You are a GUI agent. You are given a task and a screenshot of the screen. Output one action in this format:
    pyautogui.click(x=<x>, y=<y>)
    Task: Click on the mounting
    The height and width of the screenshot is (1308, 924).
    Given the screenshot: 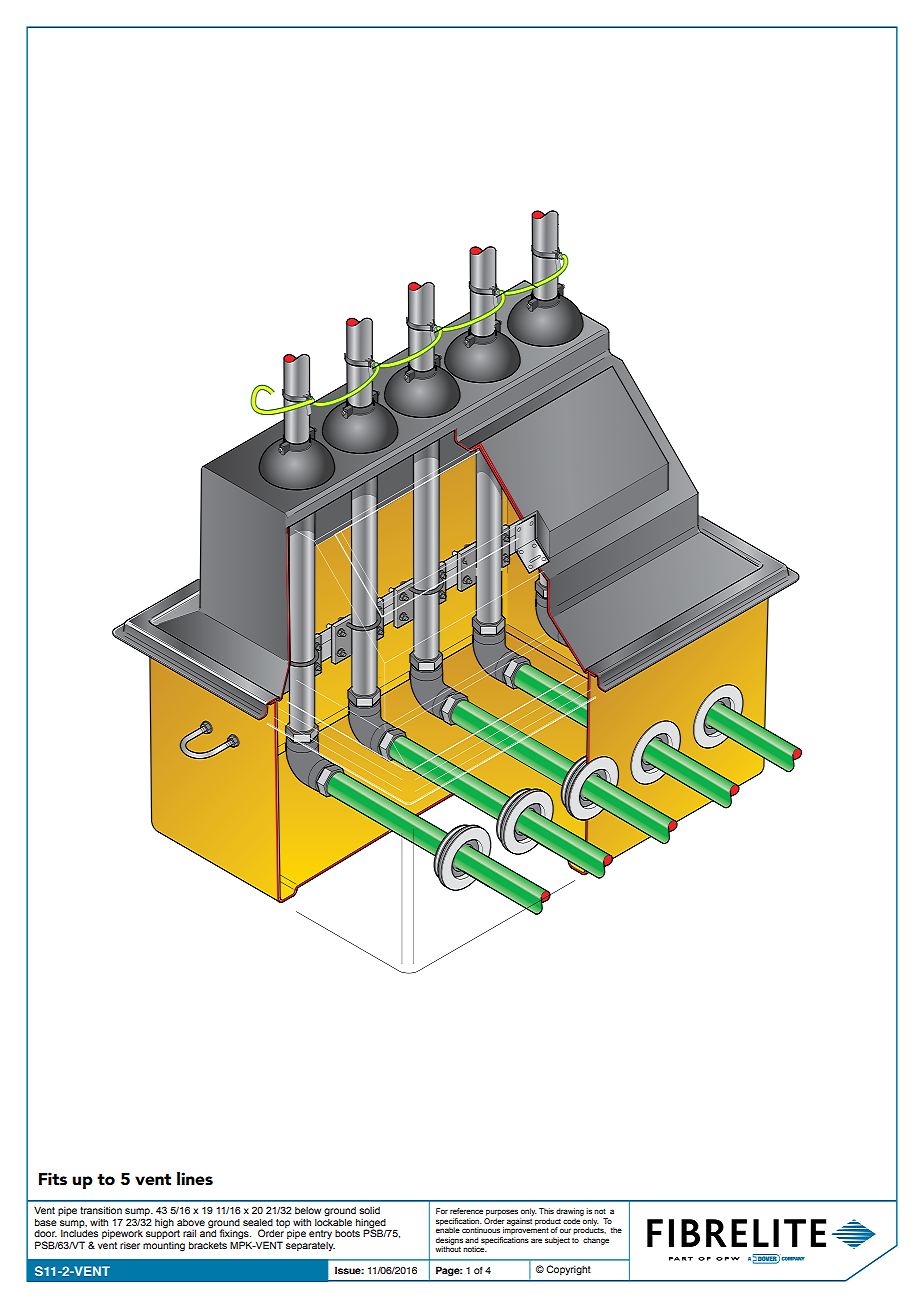 What is the action you would take?
    pyautogui.click(x=164, y=1246)
